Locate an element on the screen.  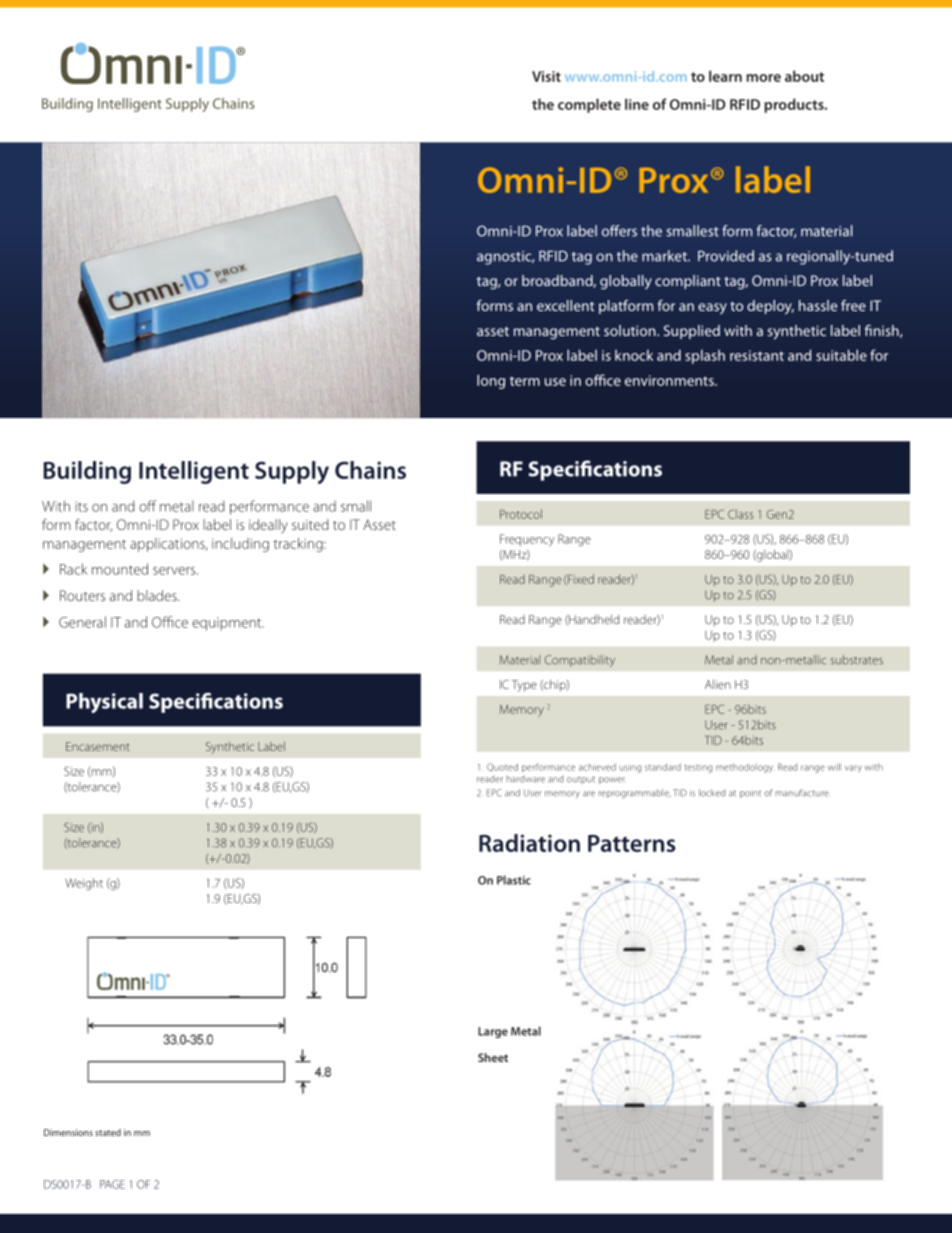
Alien is located at coordinates (718, 684).
